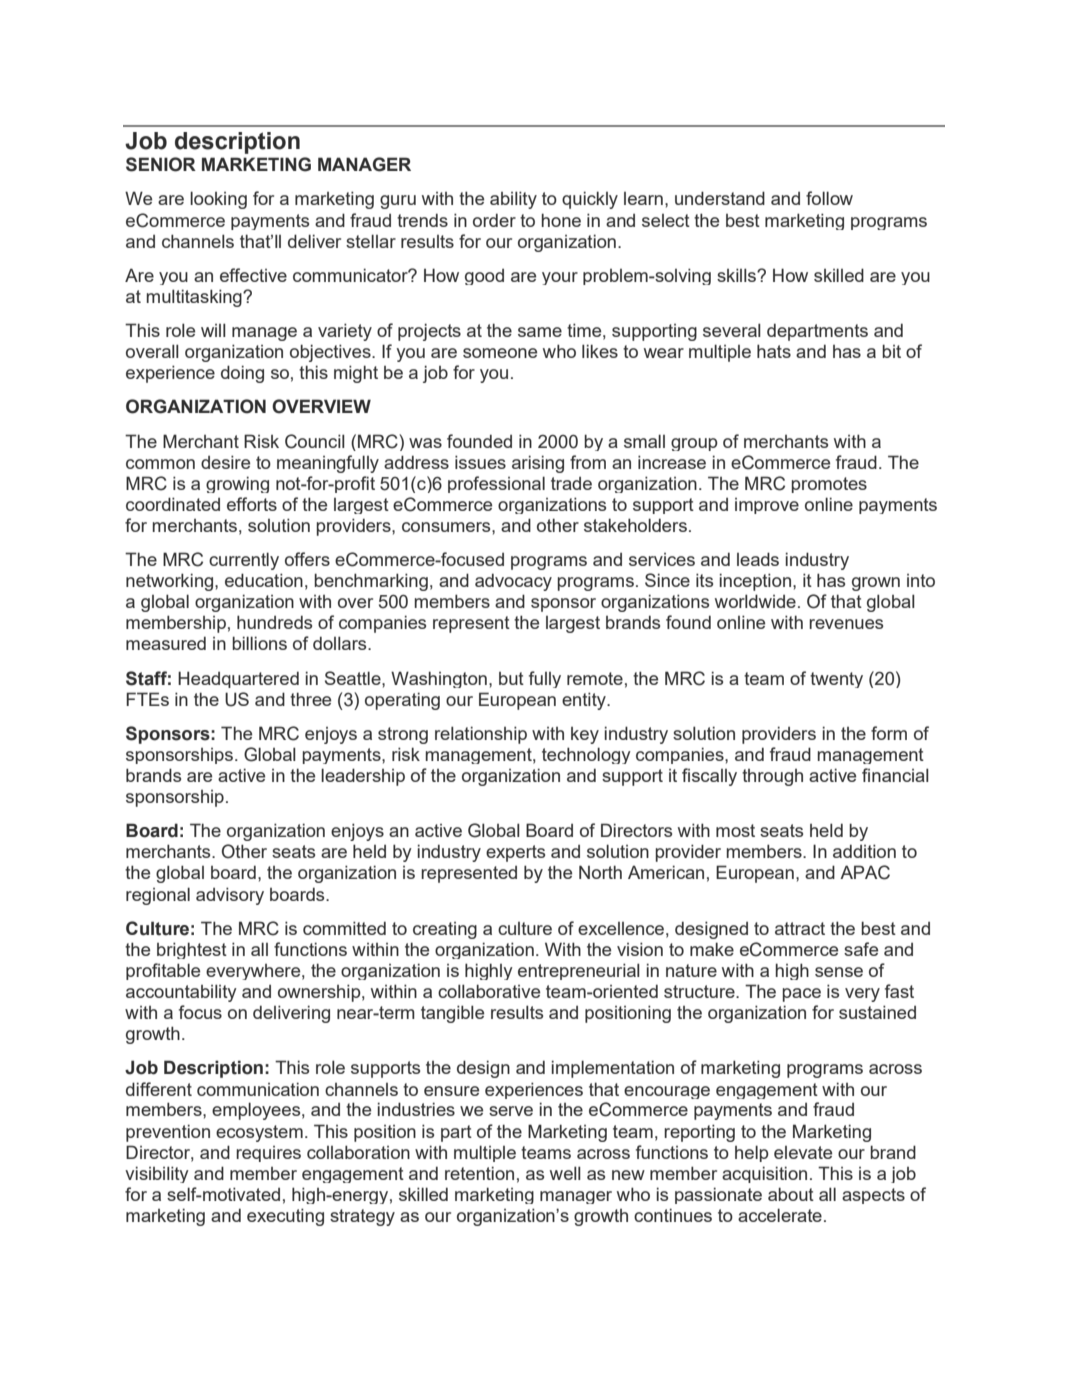  What do you see at coordinates (238, 679) in the screenshot?
I see `Headquartered` at bounding box center [238, 679].
